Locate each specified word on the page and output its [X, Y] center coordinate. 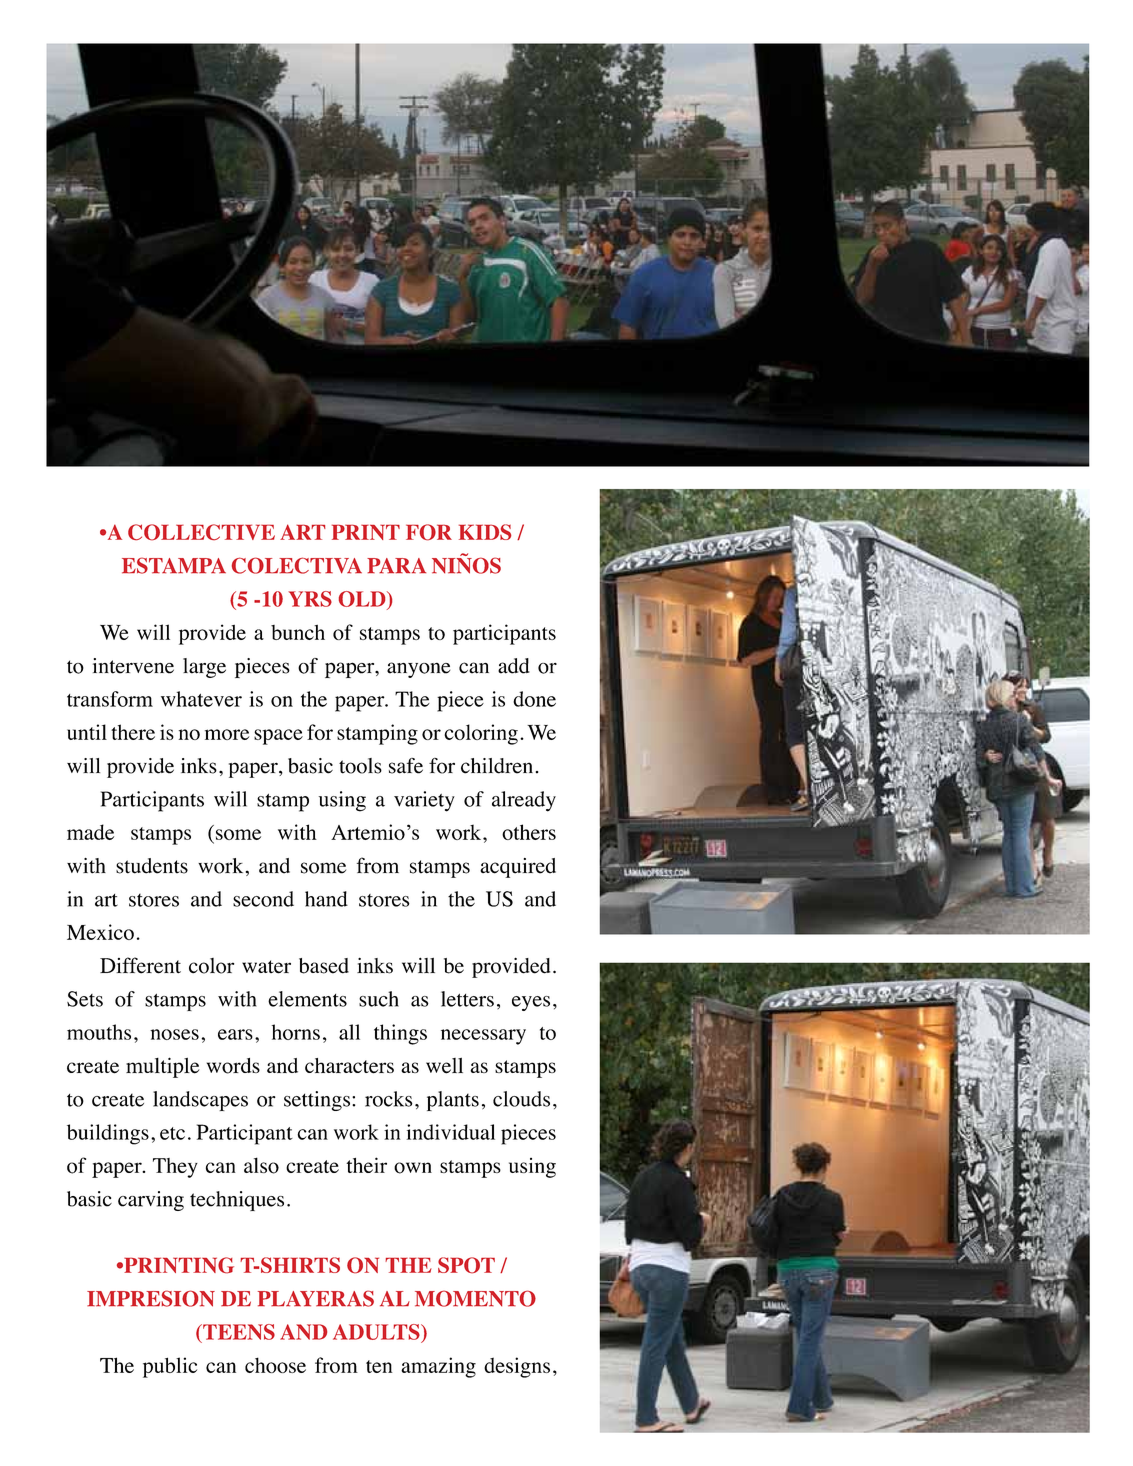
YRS [310, 599]
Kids [485, 532]
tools [360, 766]
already [524, 801]
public [170, 1367]
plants [453, 1101]
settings [317, 1101]
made [90, 832]
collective [201, 532]
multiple [163, 1067]
